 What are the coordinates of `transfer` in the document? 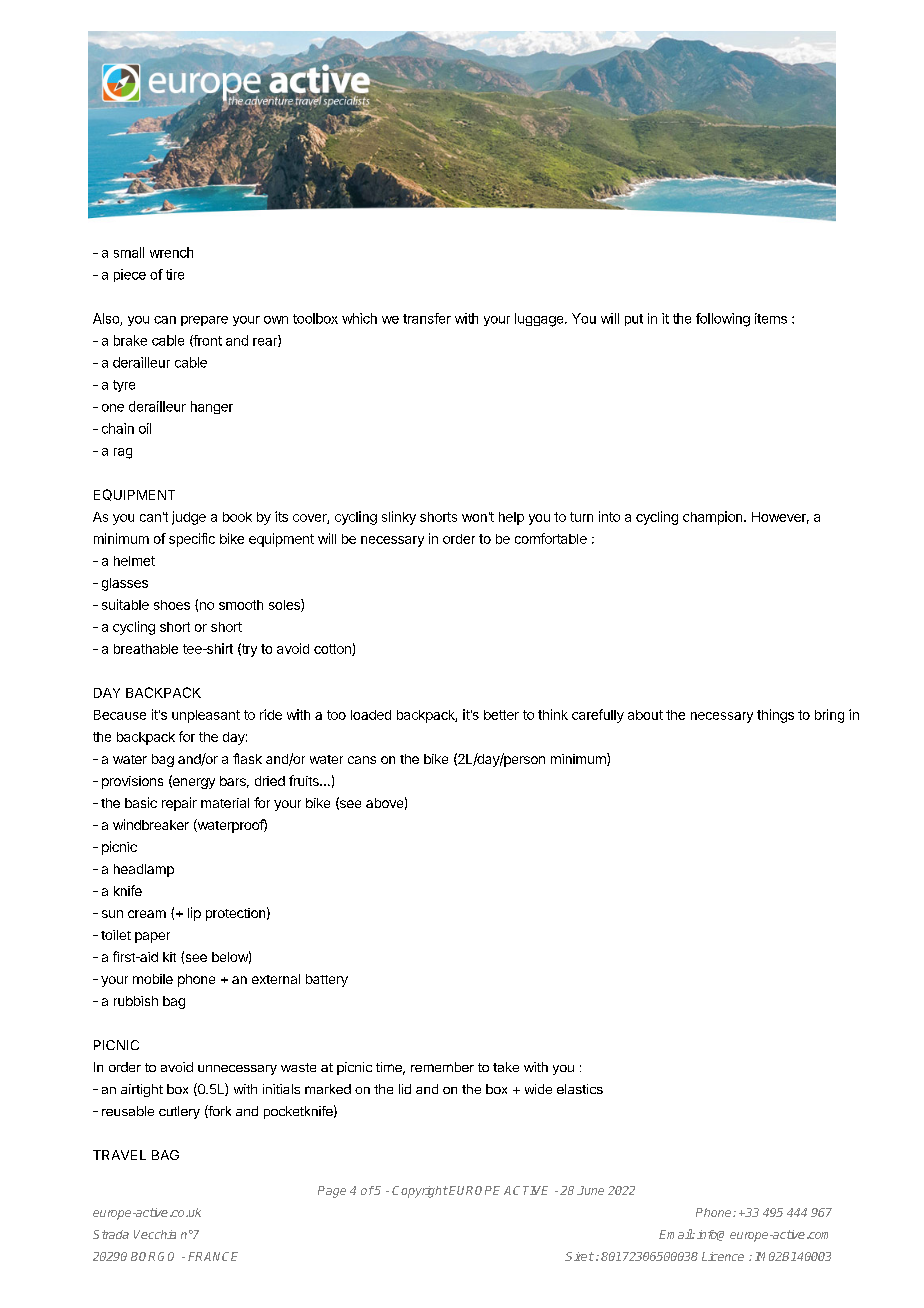 It's located at (427, 318).
